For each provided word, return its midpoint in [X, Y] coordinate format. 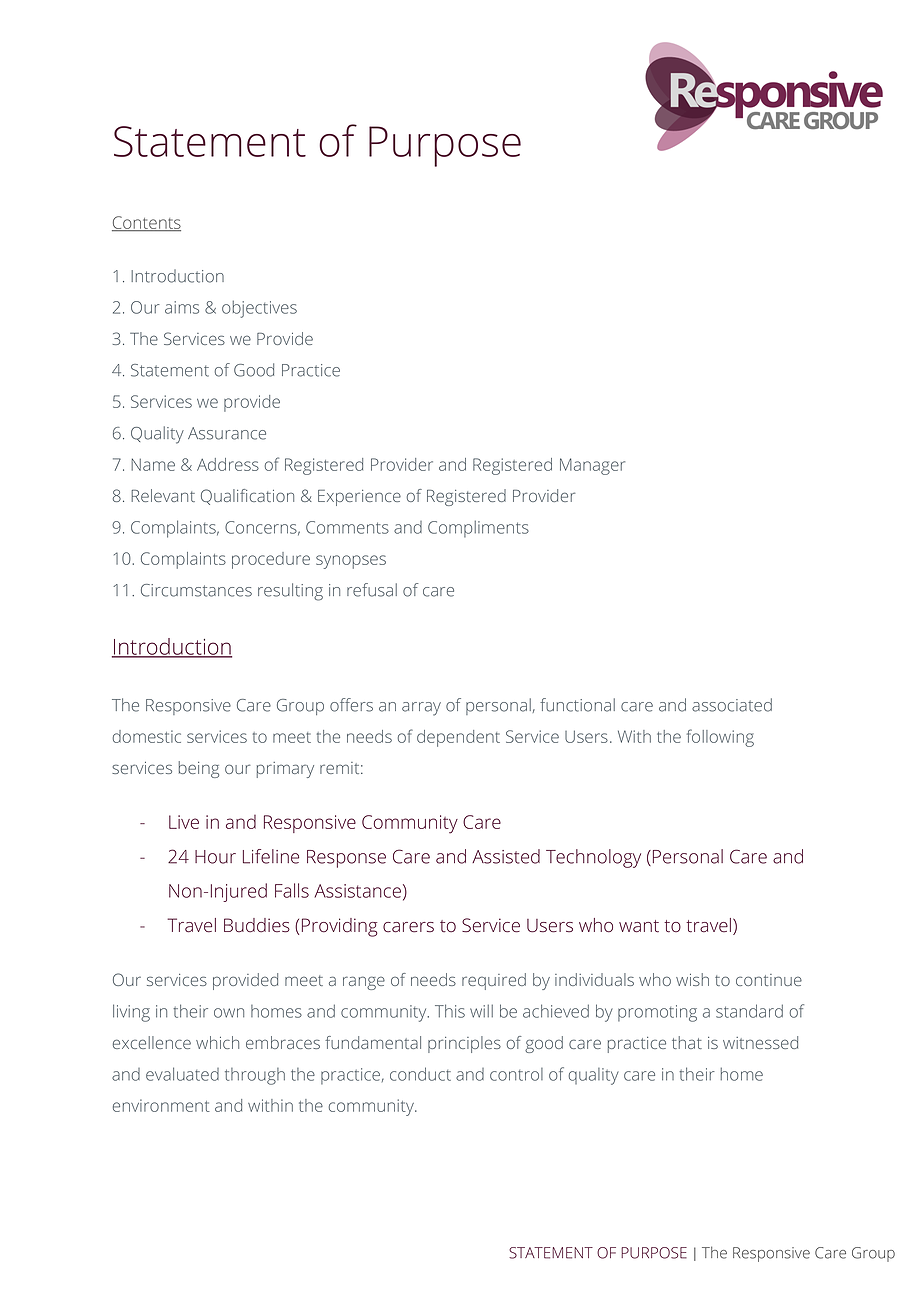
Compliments [478, 528]
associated [732, 705]
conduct [420, 1074]
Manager [592, 466]
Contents [146, 224]
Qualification [247, 497]
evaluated [182, 1074]
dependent [458, 738]
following [720, 738]
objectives [259, 309]
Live [184, 822]
